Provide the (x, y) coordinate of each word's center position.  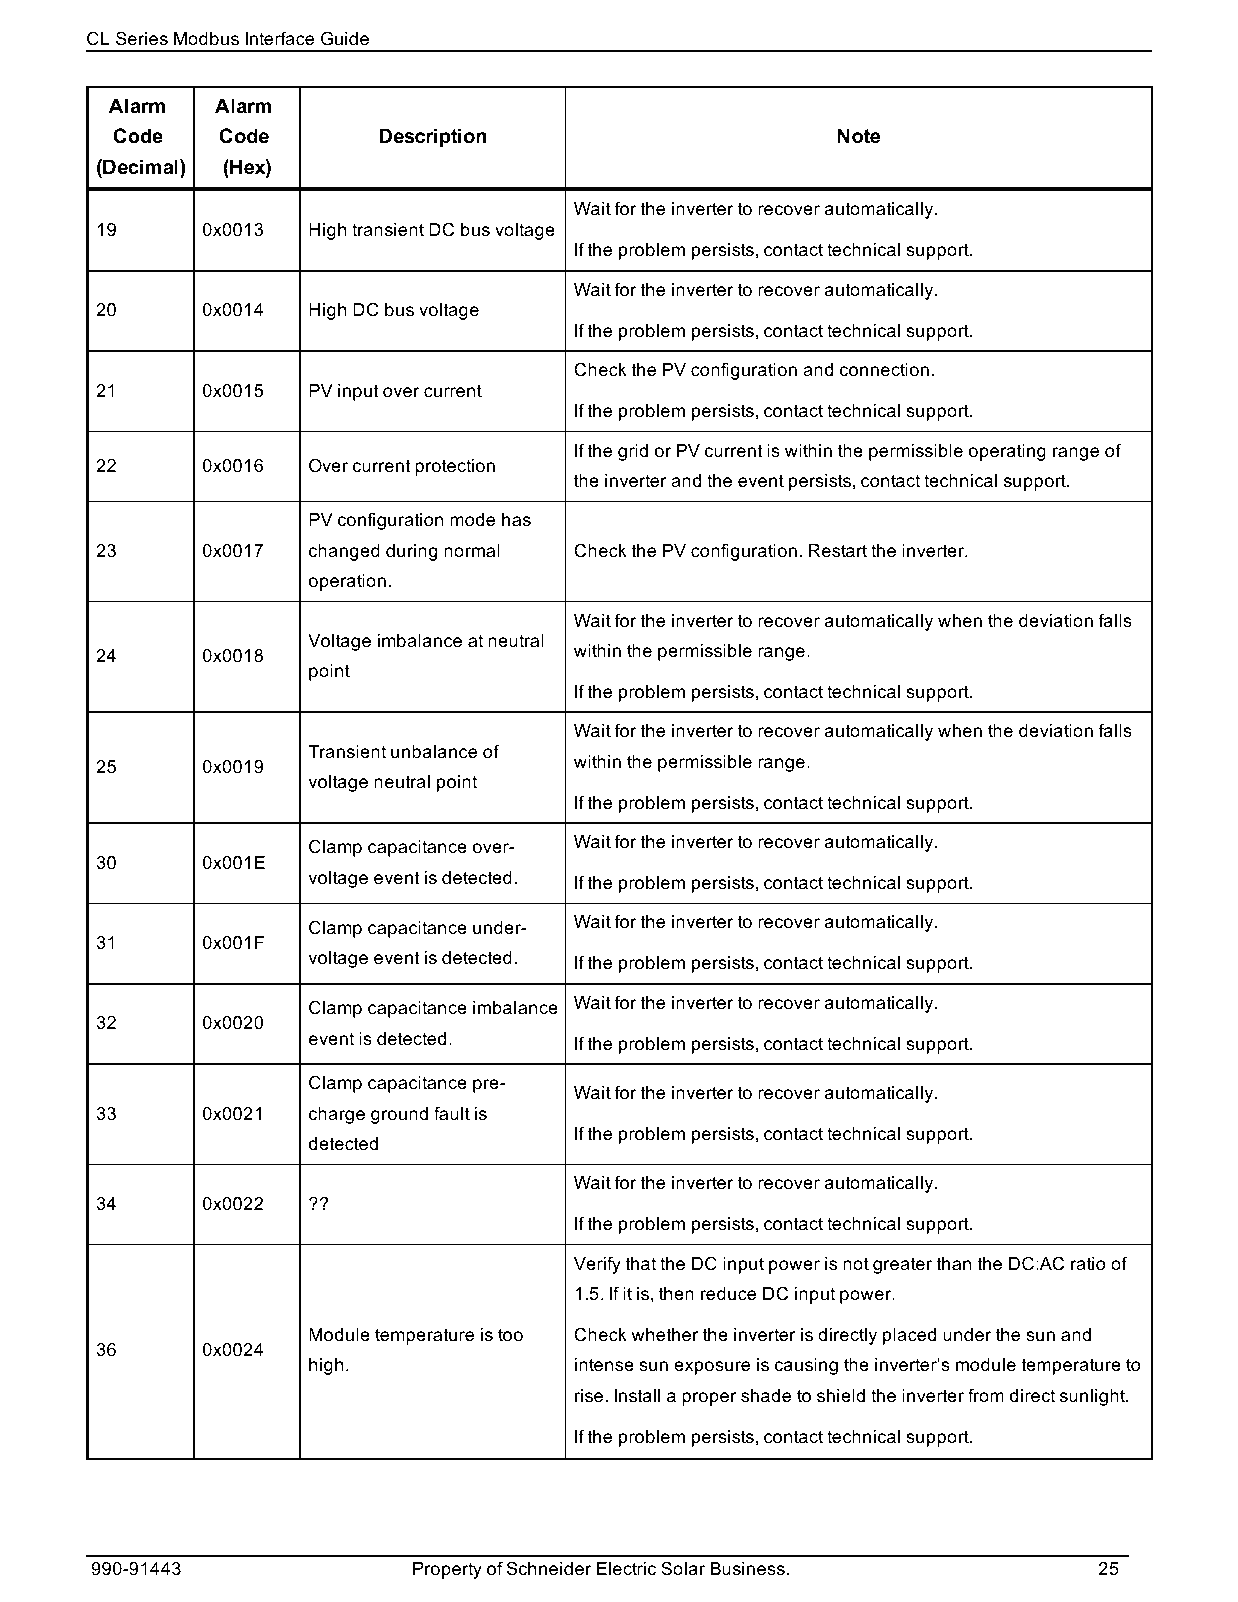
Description (433, 137)
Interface (280, 38)
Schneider (549, 1568)
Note (858, 136)
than (954, 1263)
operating (1007, 452)
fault (452, 1113)
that (641, 1264)
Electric (626, 1568)
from (986, 1395)
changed (344, 552)
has (516, 519)
